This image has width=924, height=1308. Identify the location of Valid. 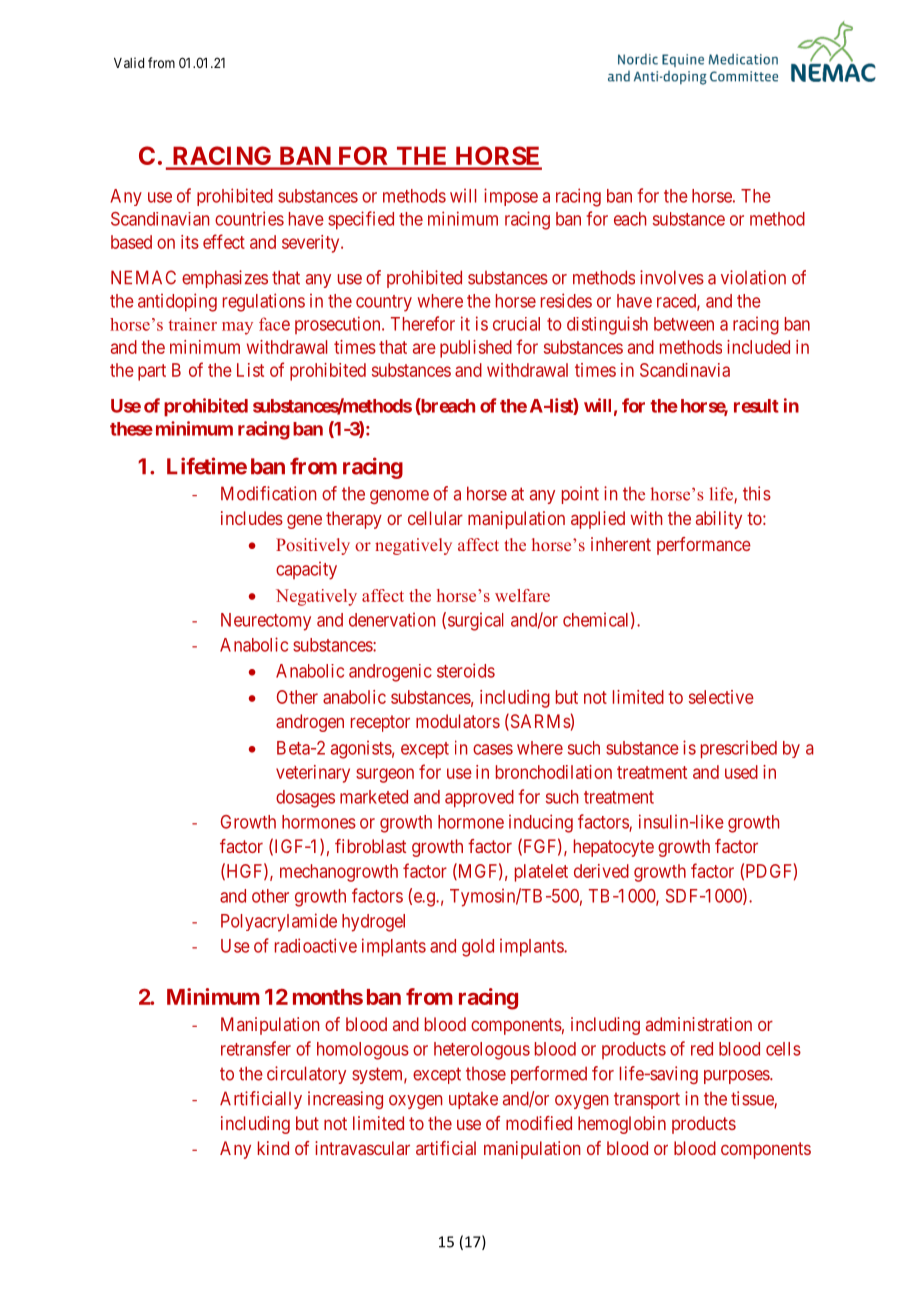
(129, 62).
